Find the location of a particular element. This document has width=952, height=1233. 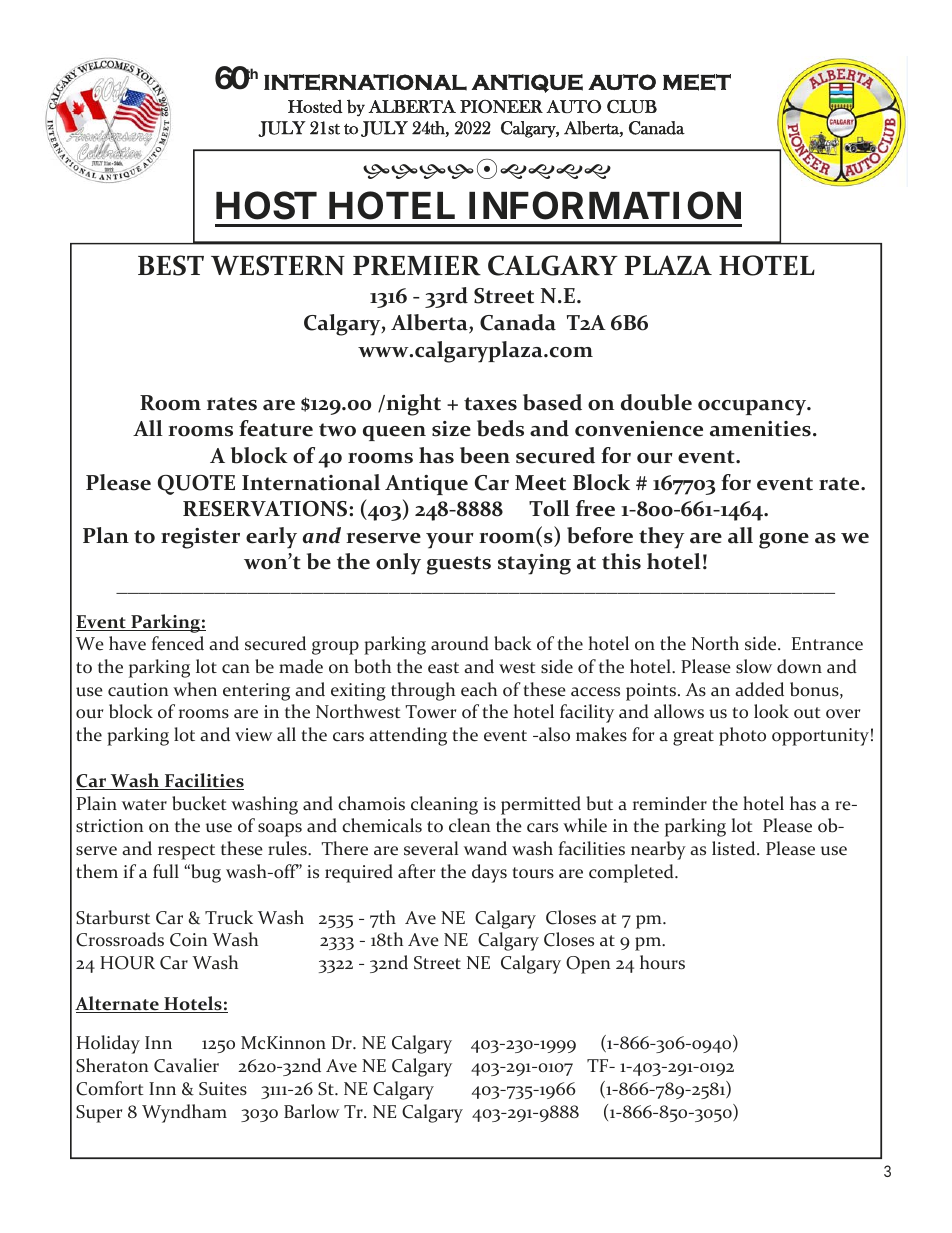

CLUB is located at coordinates (632, 107).
